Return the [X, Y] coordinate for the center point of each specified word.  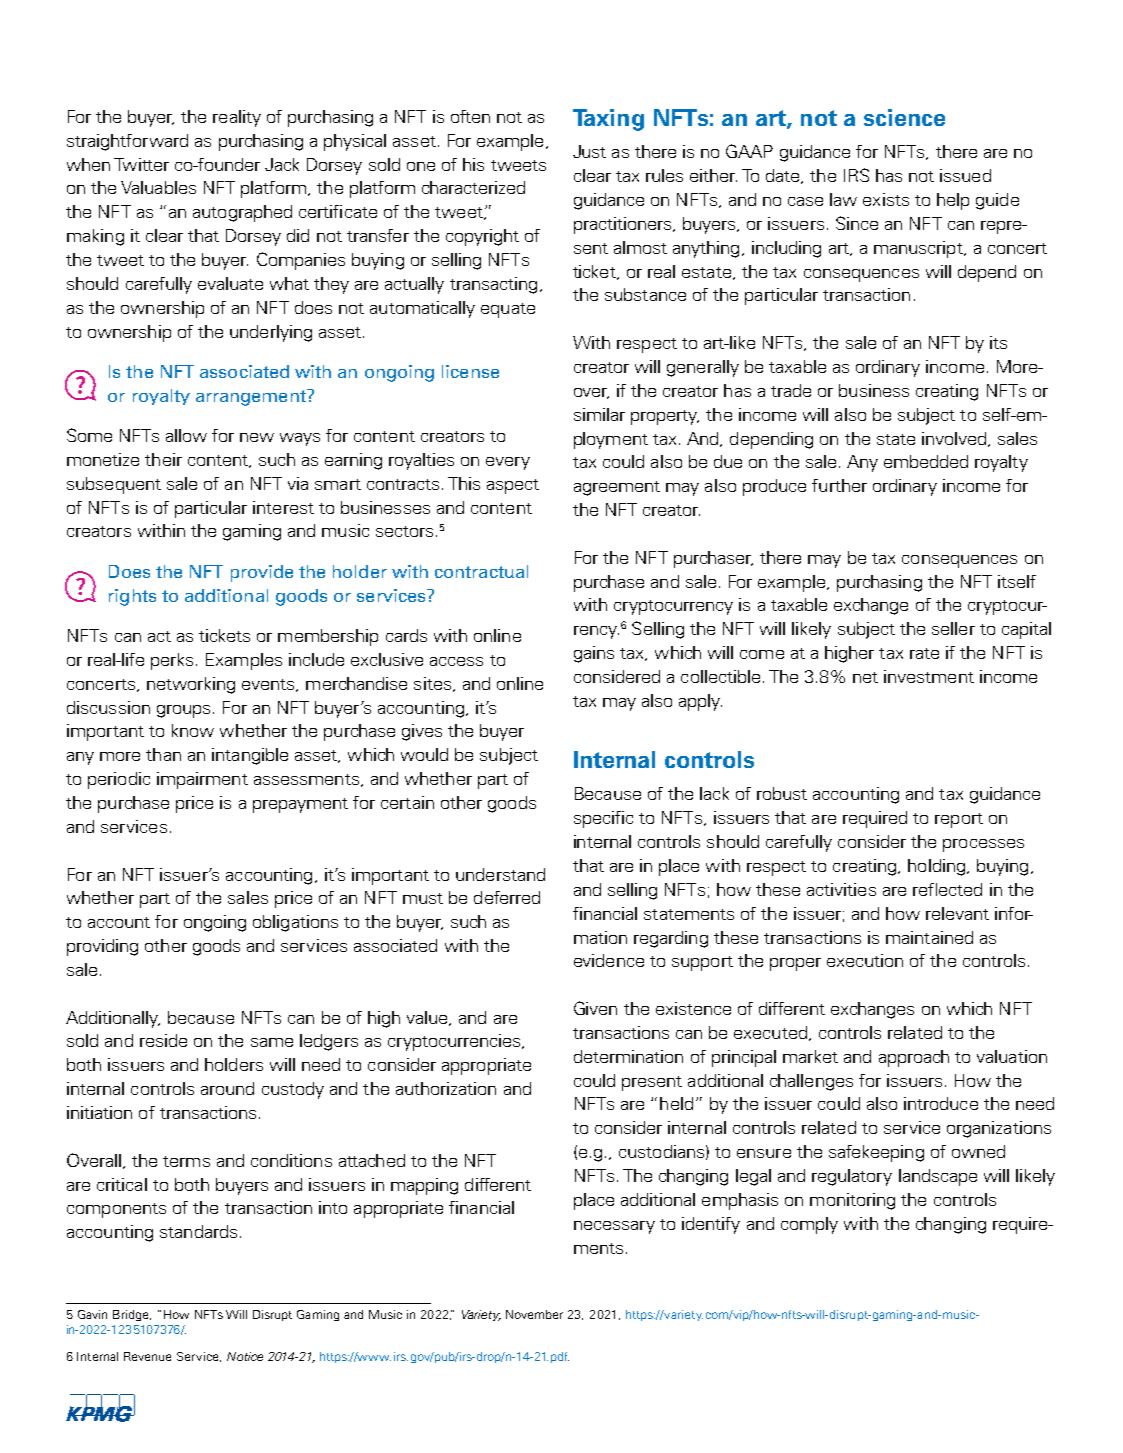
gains [594, 654]
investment [929, 676]
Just [589, 151]
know [193, 730]
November [534, 1314]
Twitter [141, 164]
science [904, 117]
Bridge [132, 1315]
